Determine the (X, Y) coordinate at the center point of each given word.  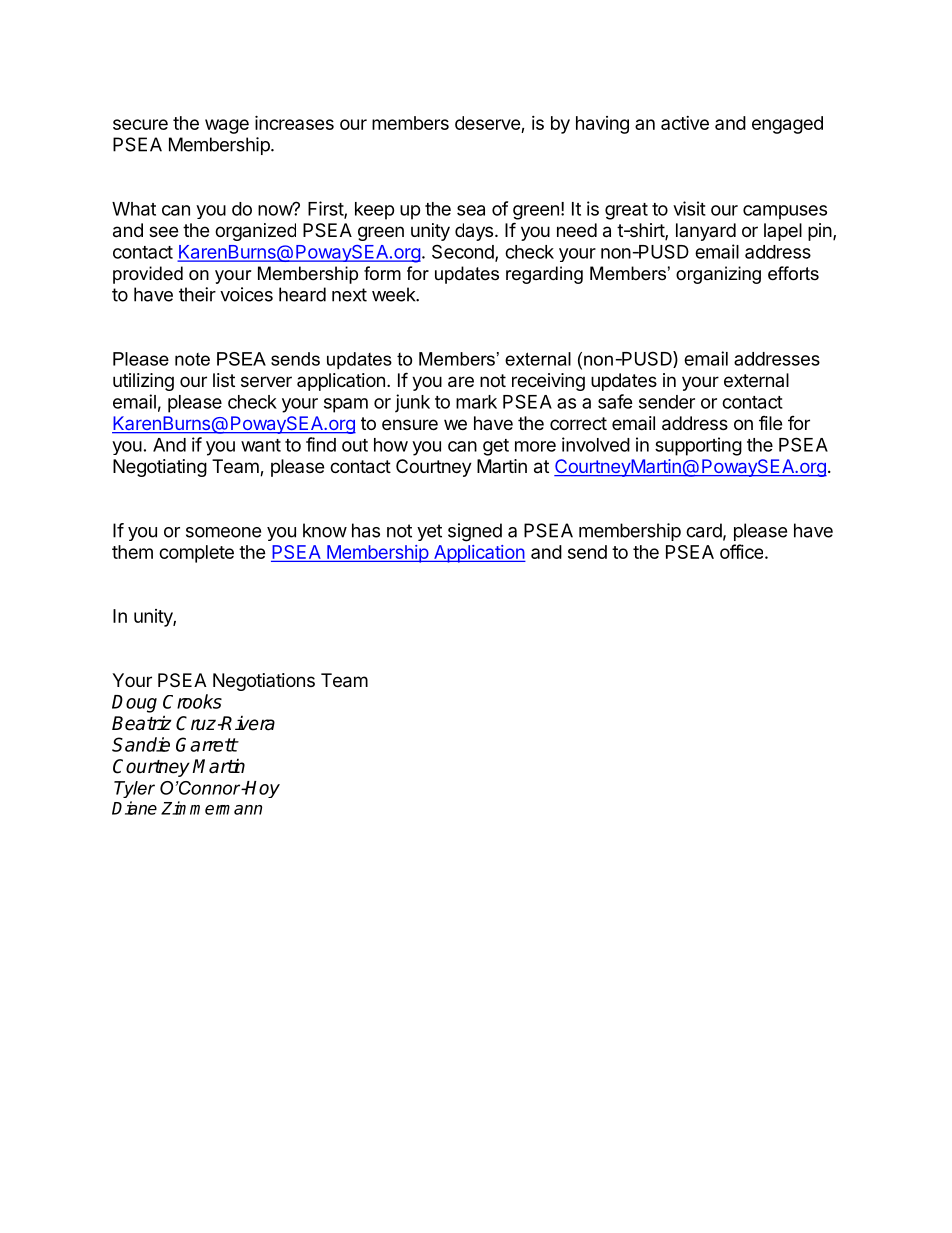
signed (475, 532)
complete (196, 554)
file (770, 423)
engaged (787, 125)
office (743, 551)
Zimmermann (211, 808)
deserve (488, 123)
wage (227, 126)
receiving (548, 382)
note (192, 359)
